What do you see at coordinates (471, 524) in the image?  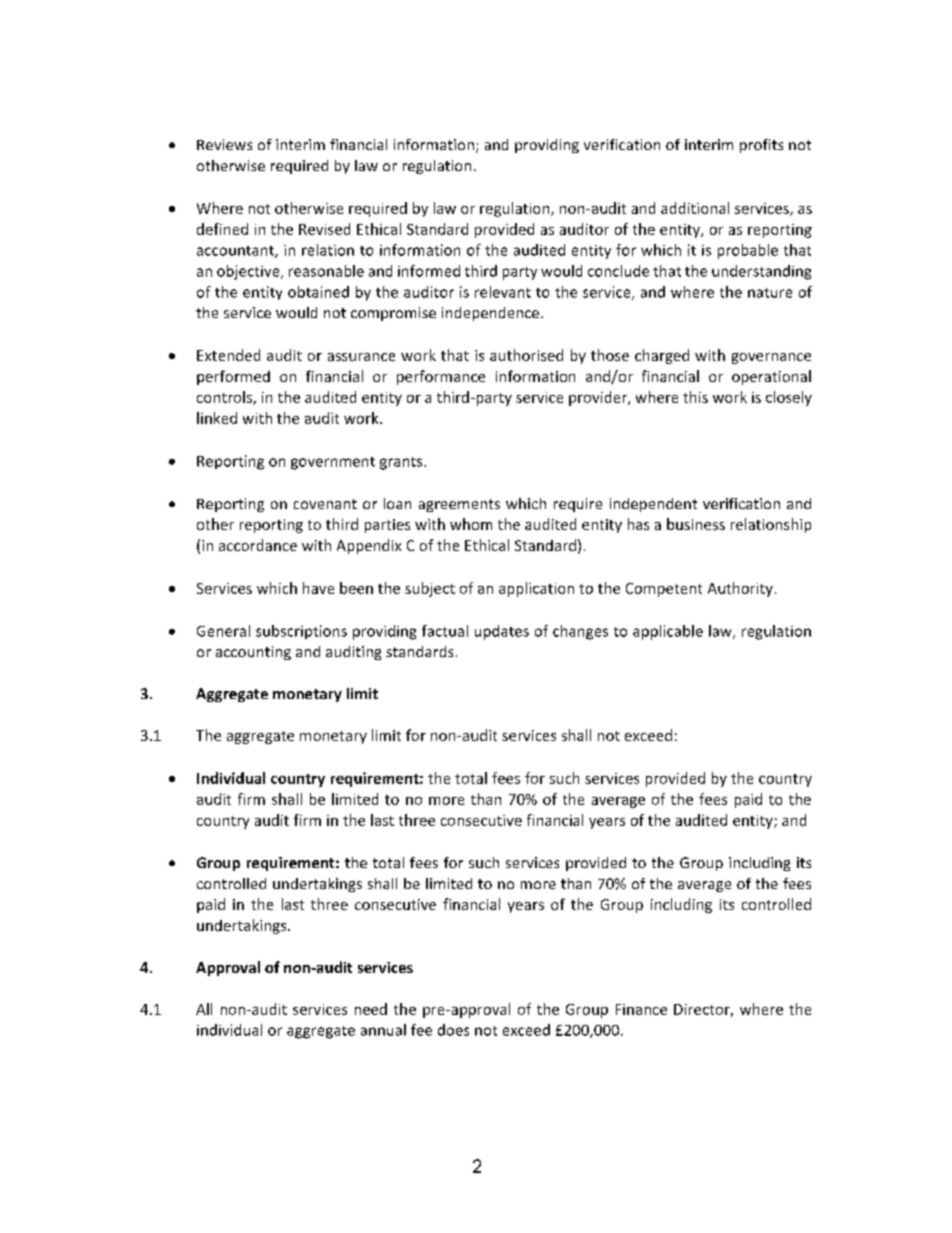 I see `whom` at bounding box center [471, 524].
